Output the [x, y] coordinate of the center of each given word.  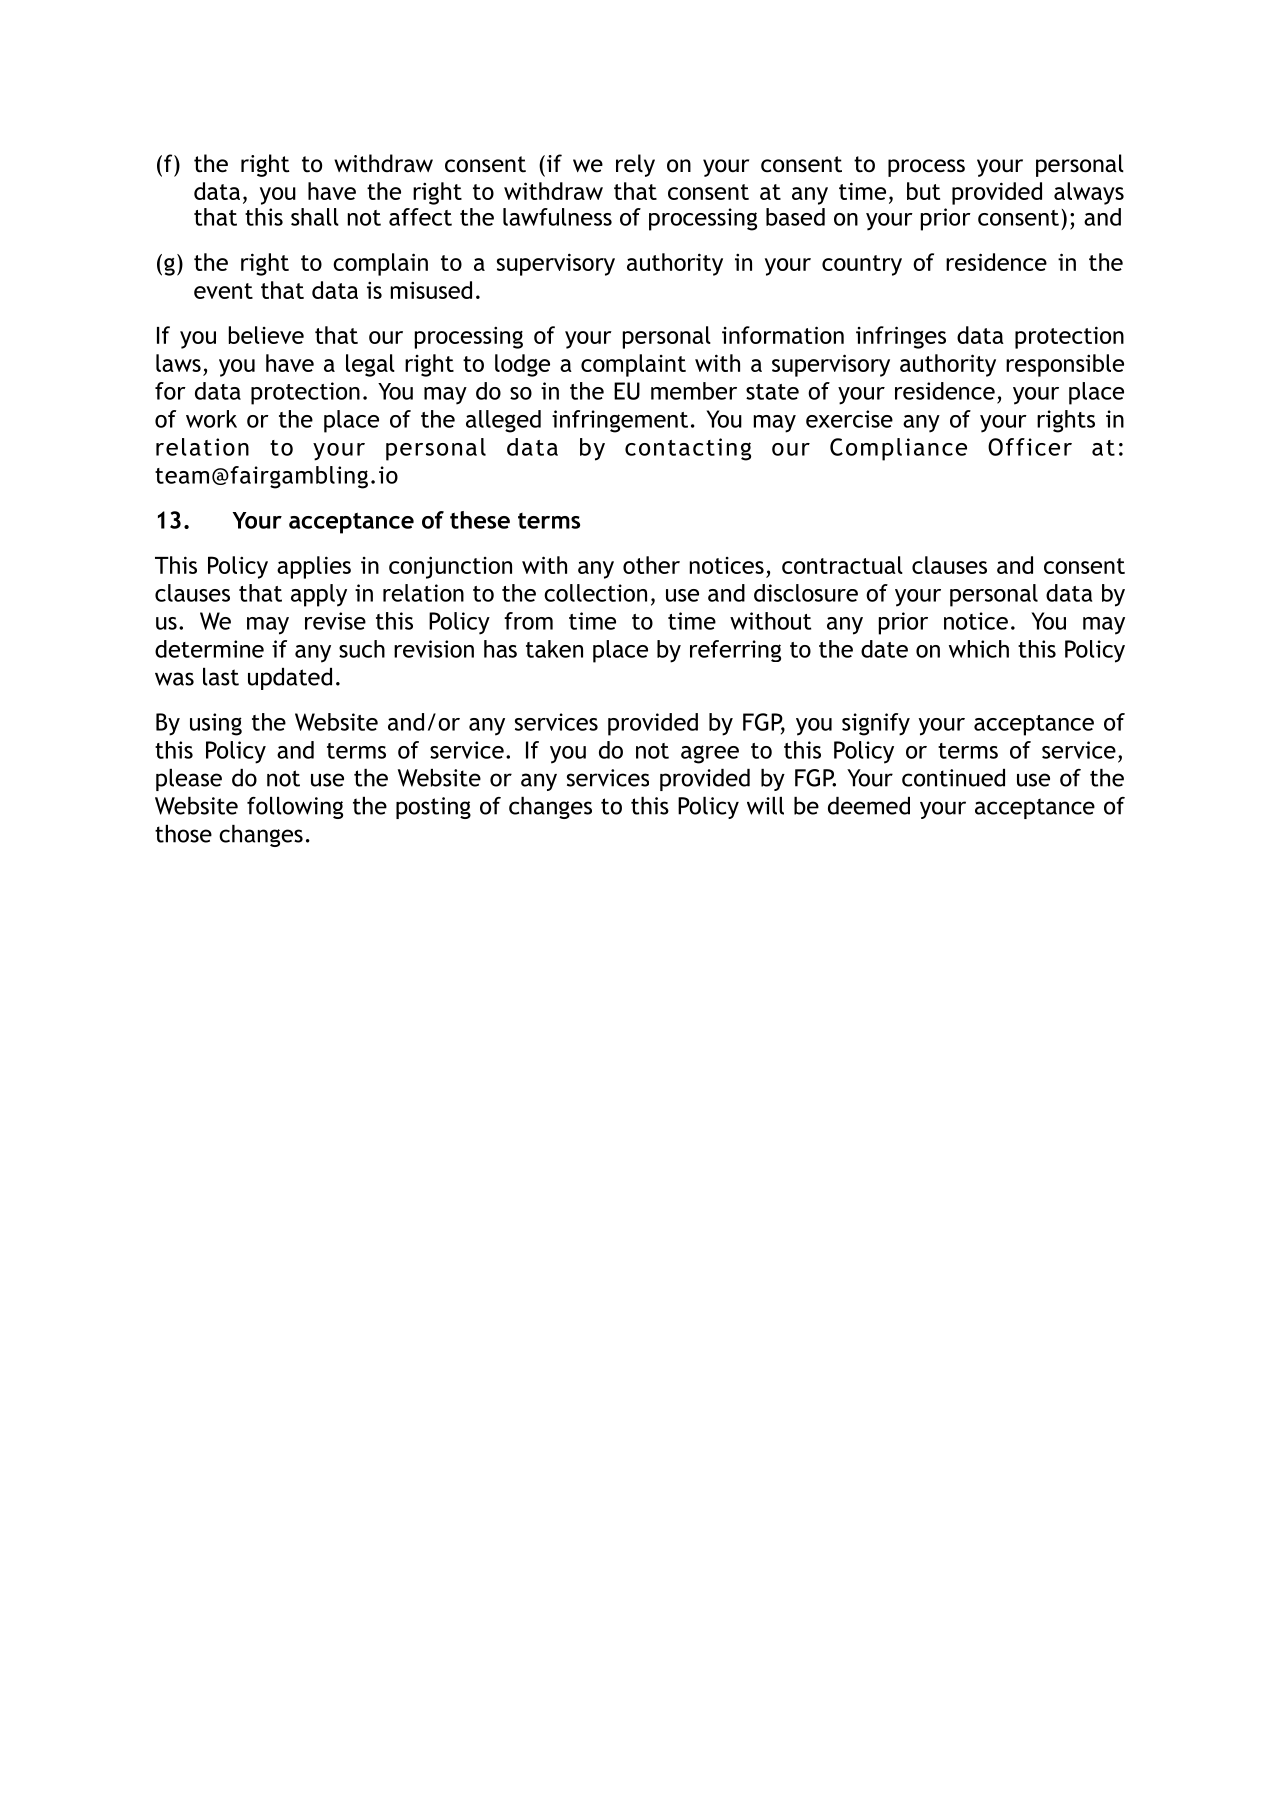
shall [315, 217]
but [923, 191]
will [765, 806]
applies [314, 567]
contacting [688, 449]
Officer [1030, 447]
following [295, 808]
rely [635, 165]
